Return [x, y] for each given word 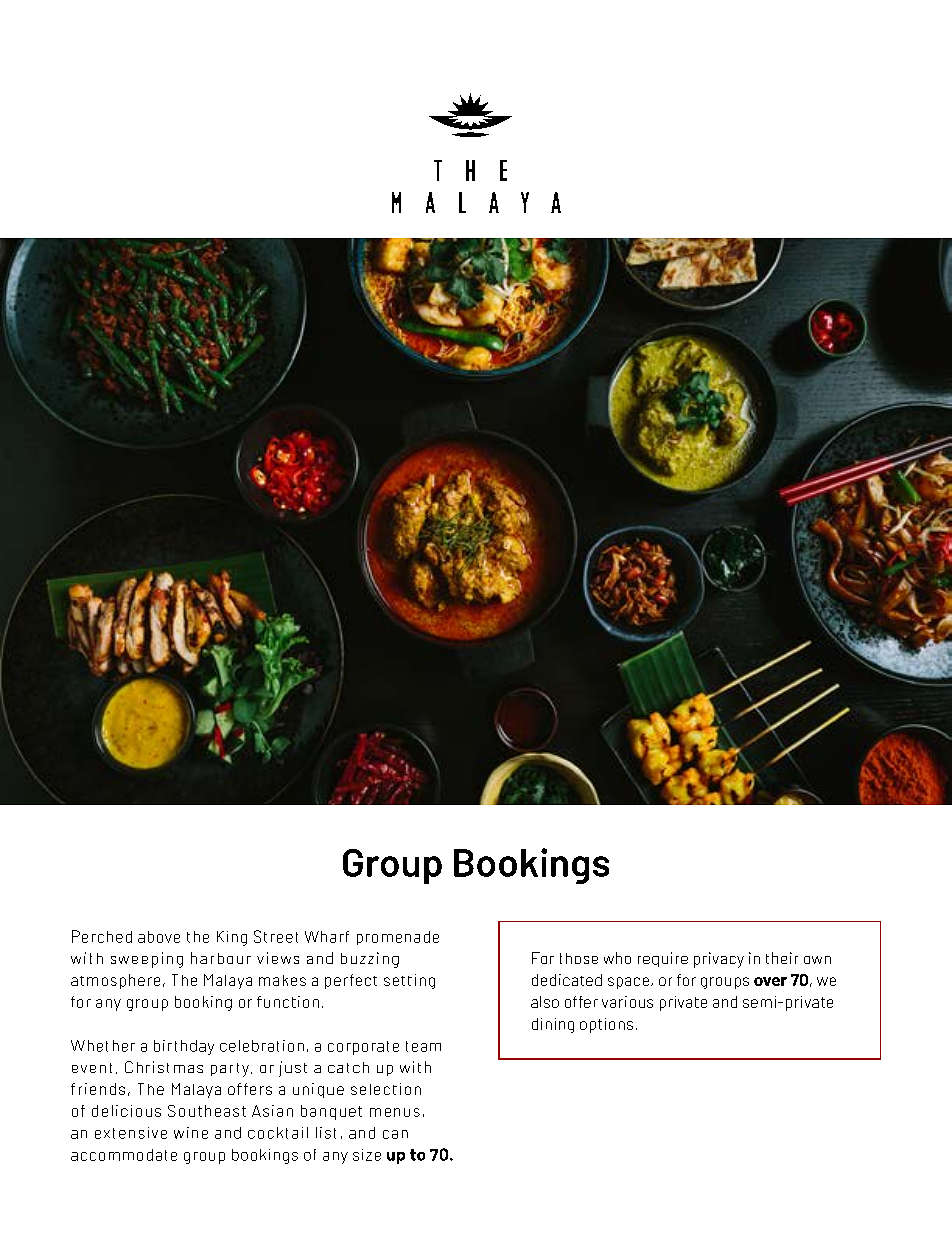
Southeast [207, 1111]
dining [553, 1025]
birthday [184, 1047]
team [423, 1046]
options [606, 1025]
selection [386, 1089]
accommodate [124, 1155]
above [159, 937]
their [782, 958]
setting [409, 981]
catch [348, 1067]
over [770, 981]
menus [395, 1112]
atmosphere [115, 981]
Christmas [164, 1067]
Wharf [327, 937]
